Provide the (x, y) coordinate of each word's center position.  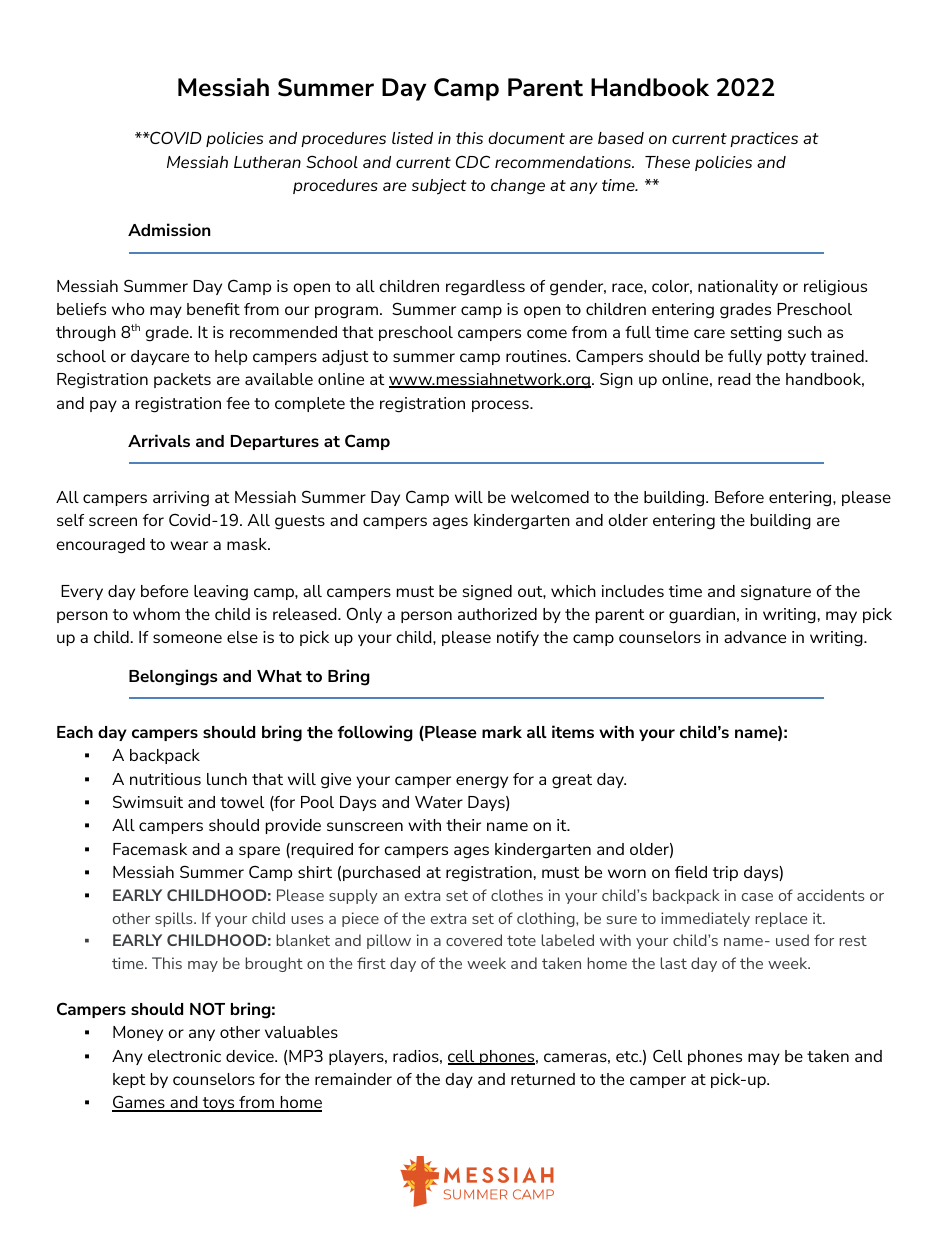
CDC (473, 161)
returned (543, 1079)
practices (764, 139)
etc (628, 1056)
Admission (169, 229)
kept (129, 1080)
